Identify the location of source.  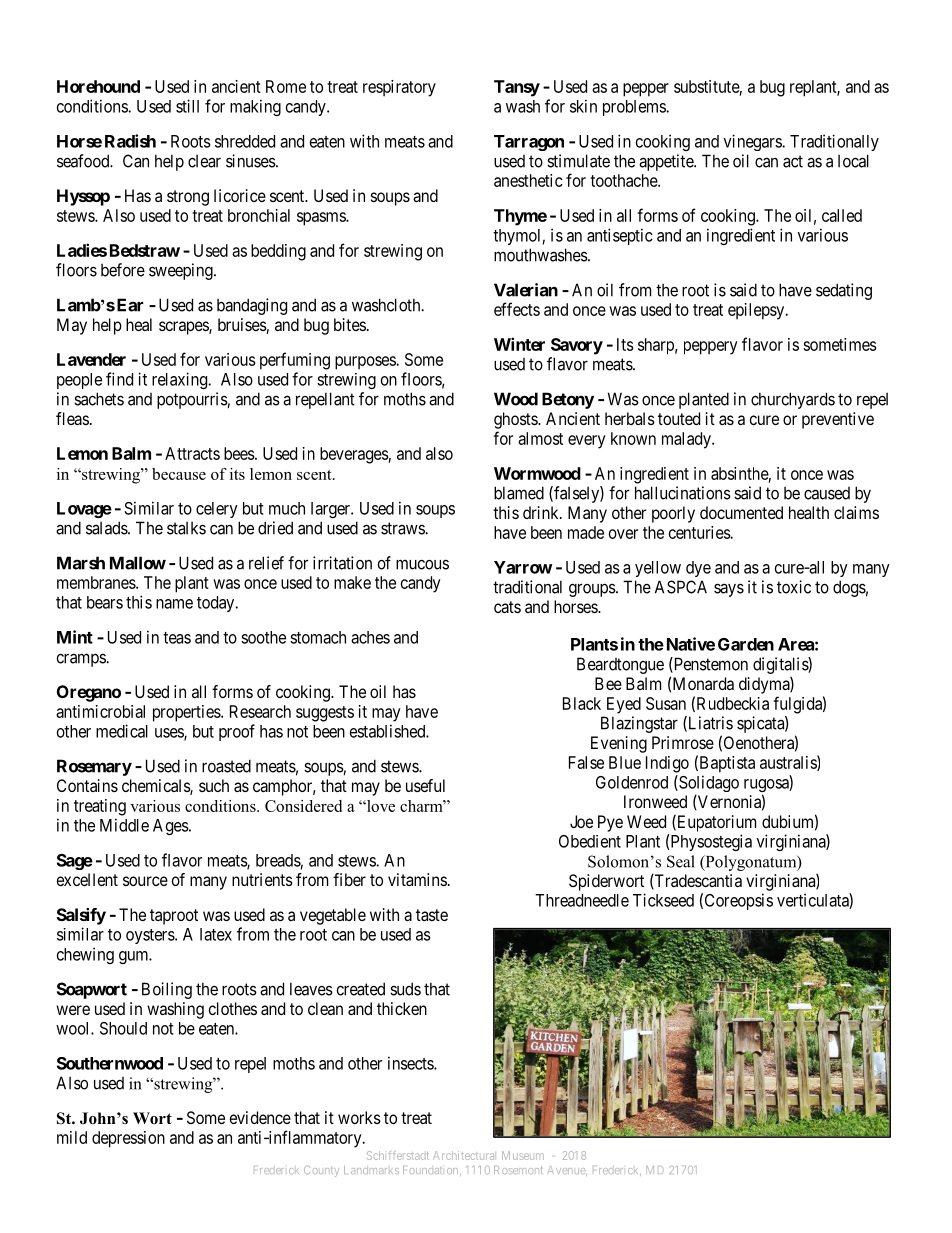
(145, 881).
